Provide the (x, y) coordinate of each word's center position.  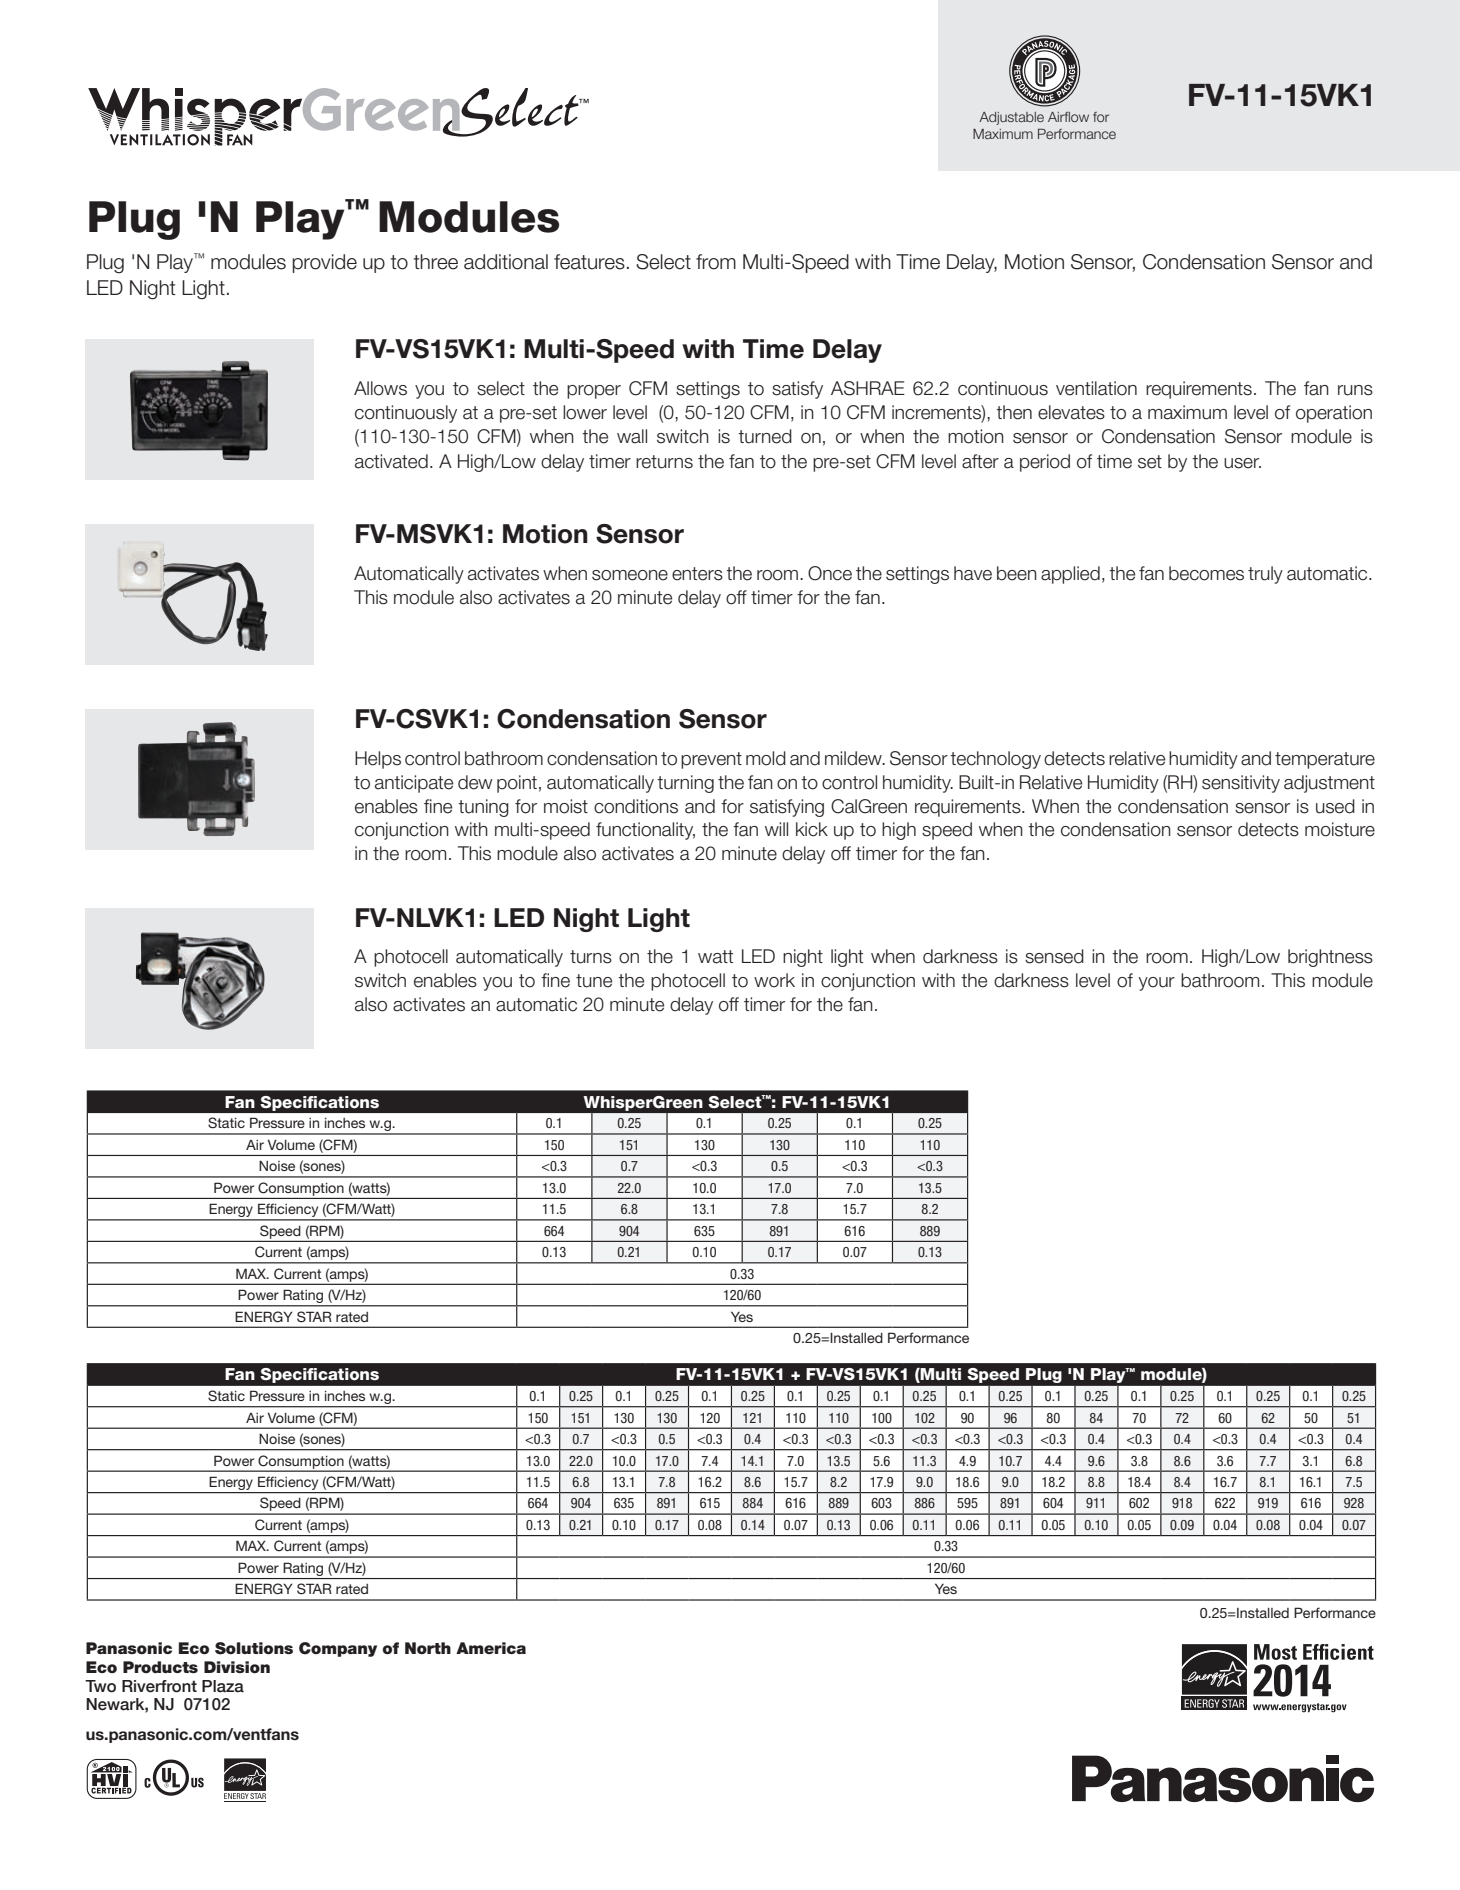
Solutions (254, 1648)
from (716, 262)
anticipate (414, 784)
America (491, 1648)
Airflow (1068, 117)
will (776, 829)
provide (324, 263)
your (1157, 984)
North (428, 1648)
